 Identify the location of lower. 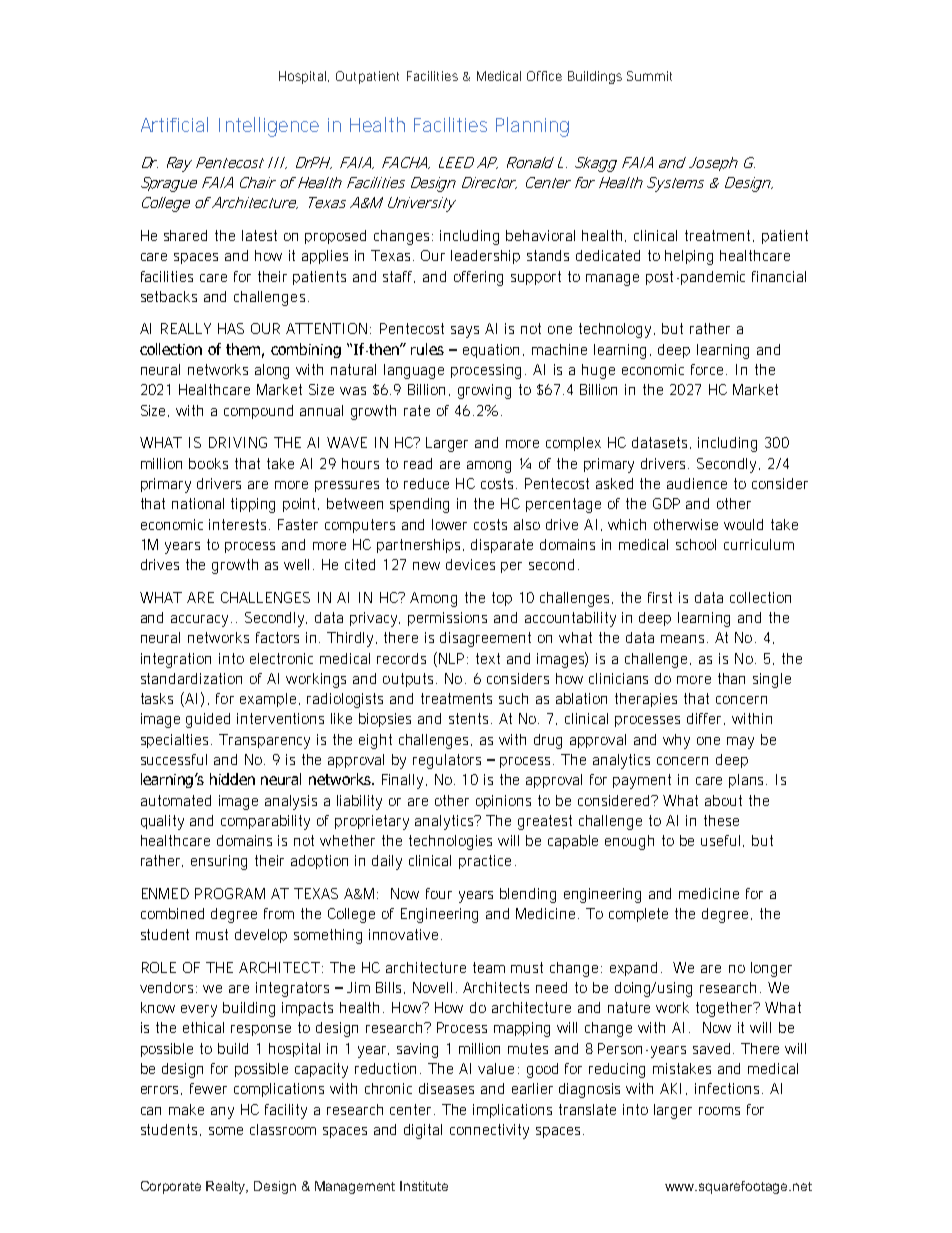
(449, 524).
